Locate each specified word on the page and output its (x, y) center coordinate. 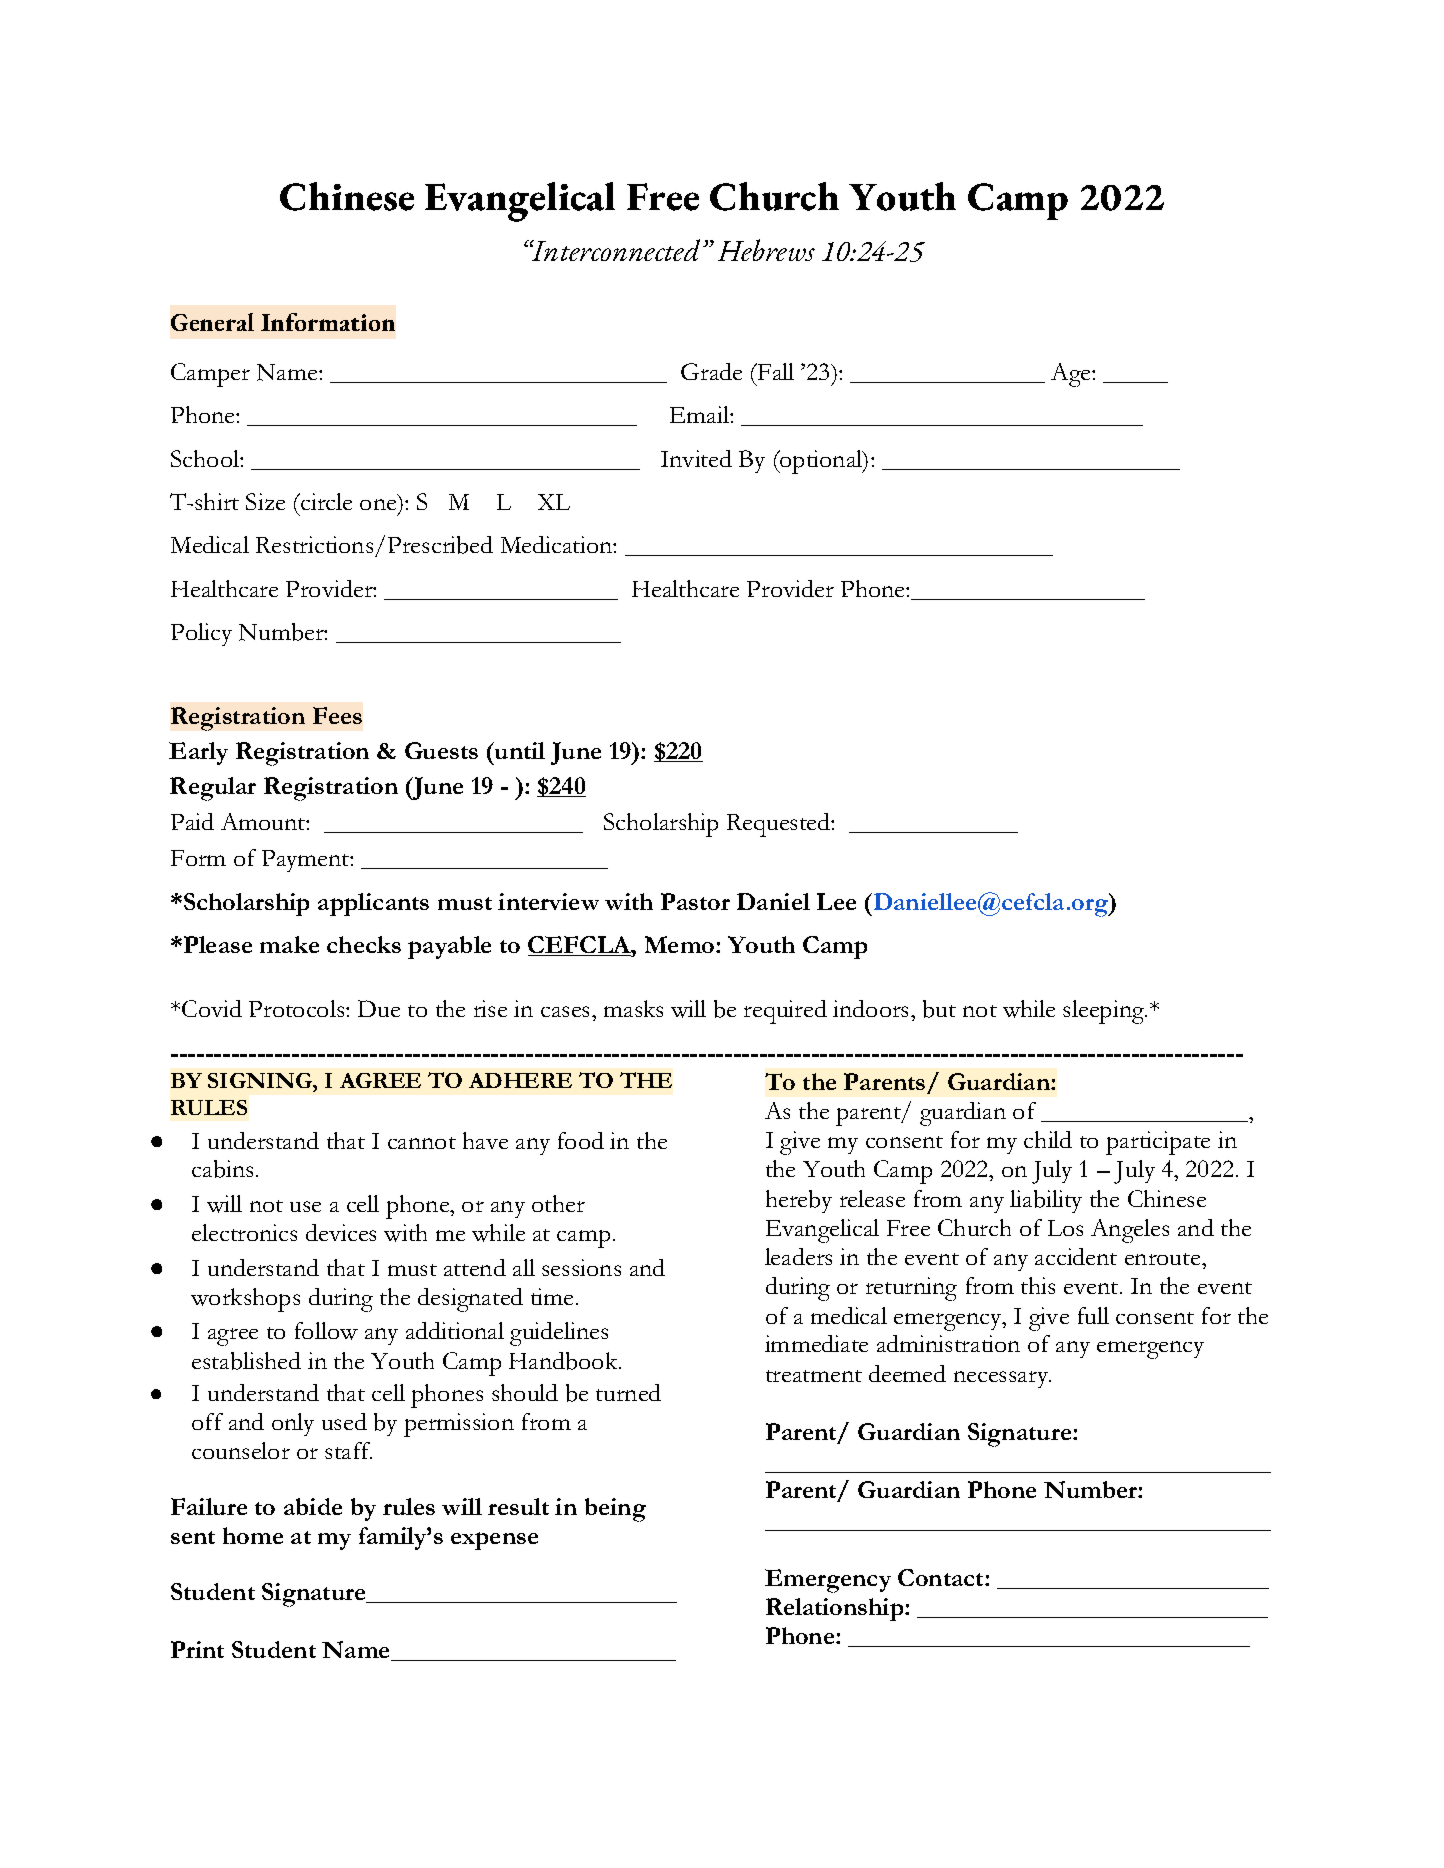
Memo (681, 944)
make (289, 944)
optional (821, 462)
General (212, 322)
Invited (696, 458)
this (1038, 1285)
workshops (245, 1300)
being (615, 1510)
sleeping (1105, 1012)
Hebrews (766, 250)
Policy (201, 634)
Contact (942, 1577)
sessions (581, 1267)
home (253, 1535)
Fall (775, 371)
